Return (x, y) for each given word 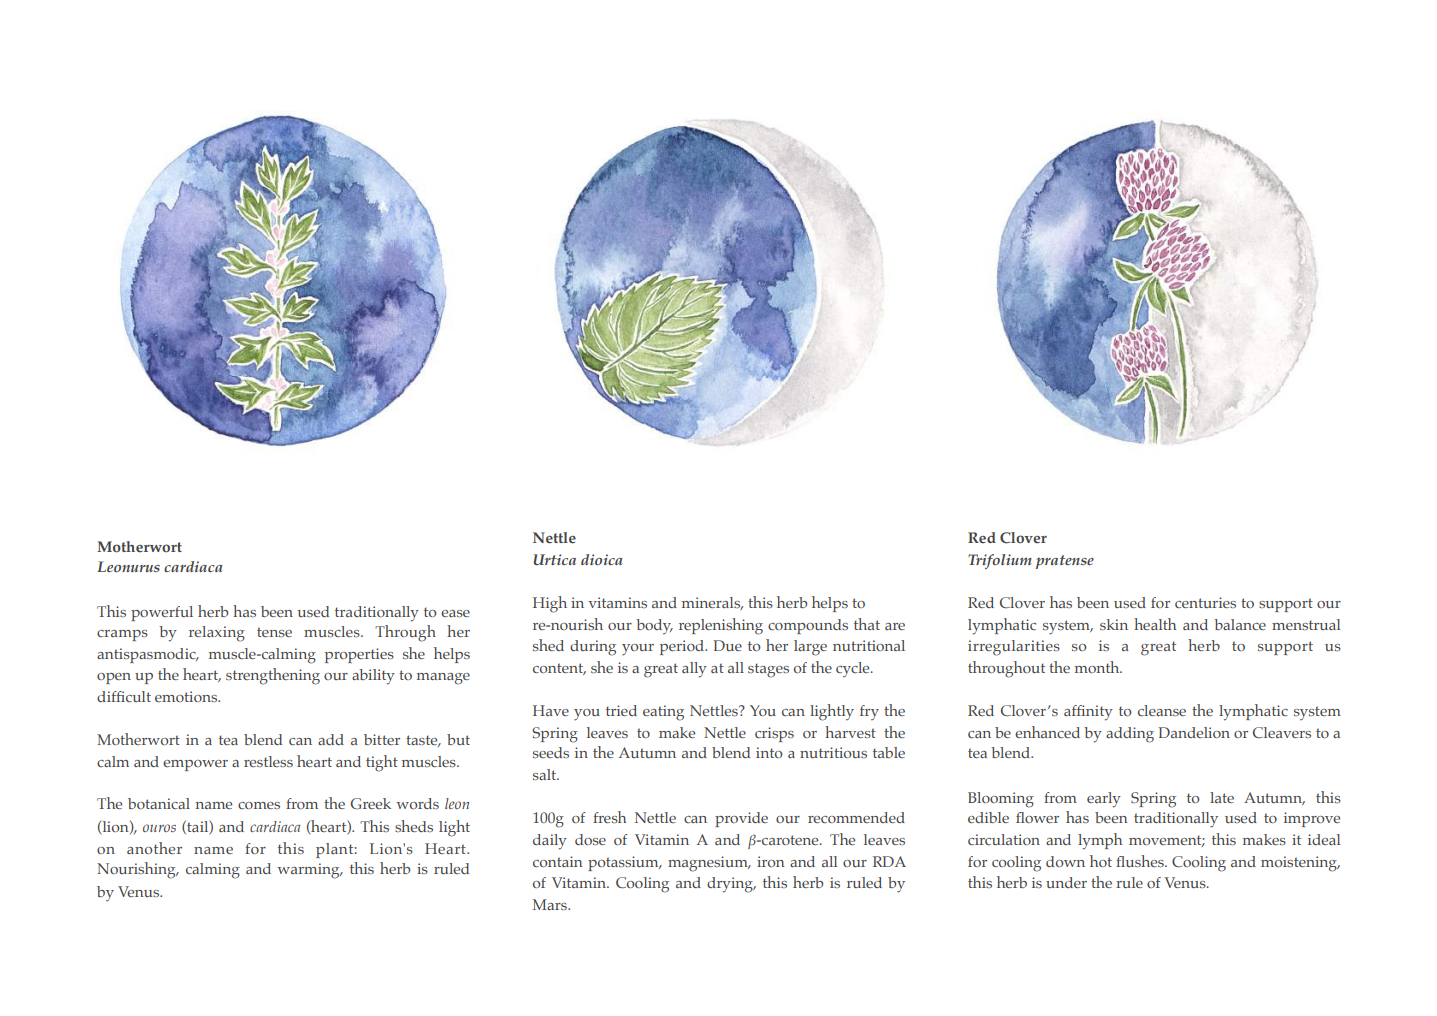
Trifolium (1000, 561)
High (550, 604)
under (1066, 882)
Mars (551, 904)
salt (546, 774)
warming (309, 871)
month (1098, 667)
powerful (162, 613)
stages (768, 670)
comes (259, 805)
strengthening (273, 676)
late (1222, 797)
